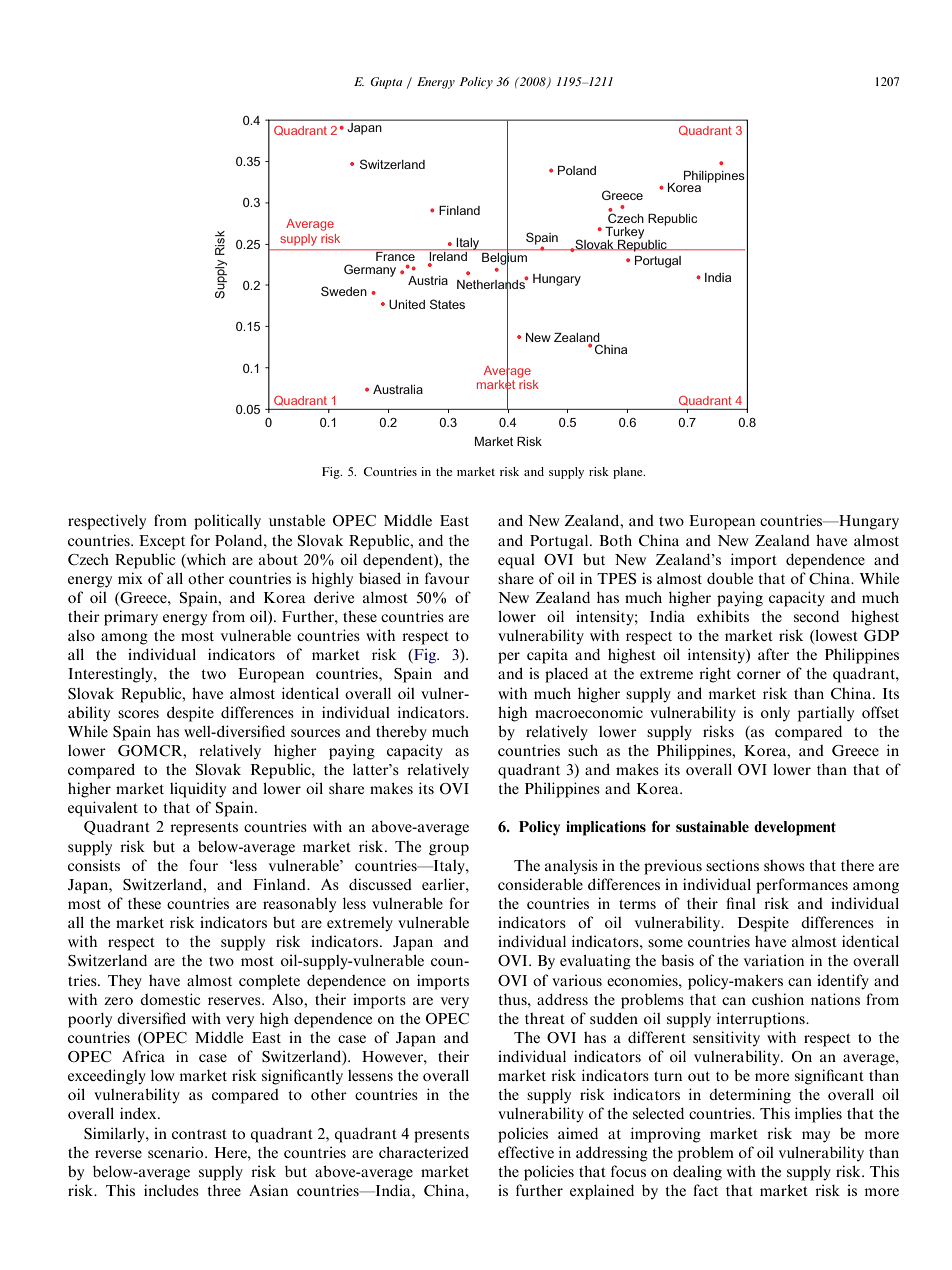 The image size is (952, 1270). Describe the element at coordinates (773, 654) in the screenshot. I see `after` at that location.
